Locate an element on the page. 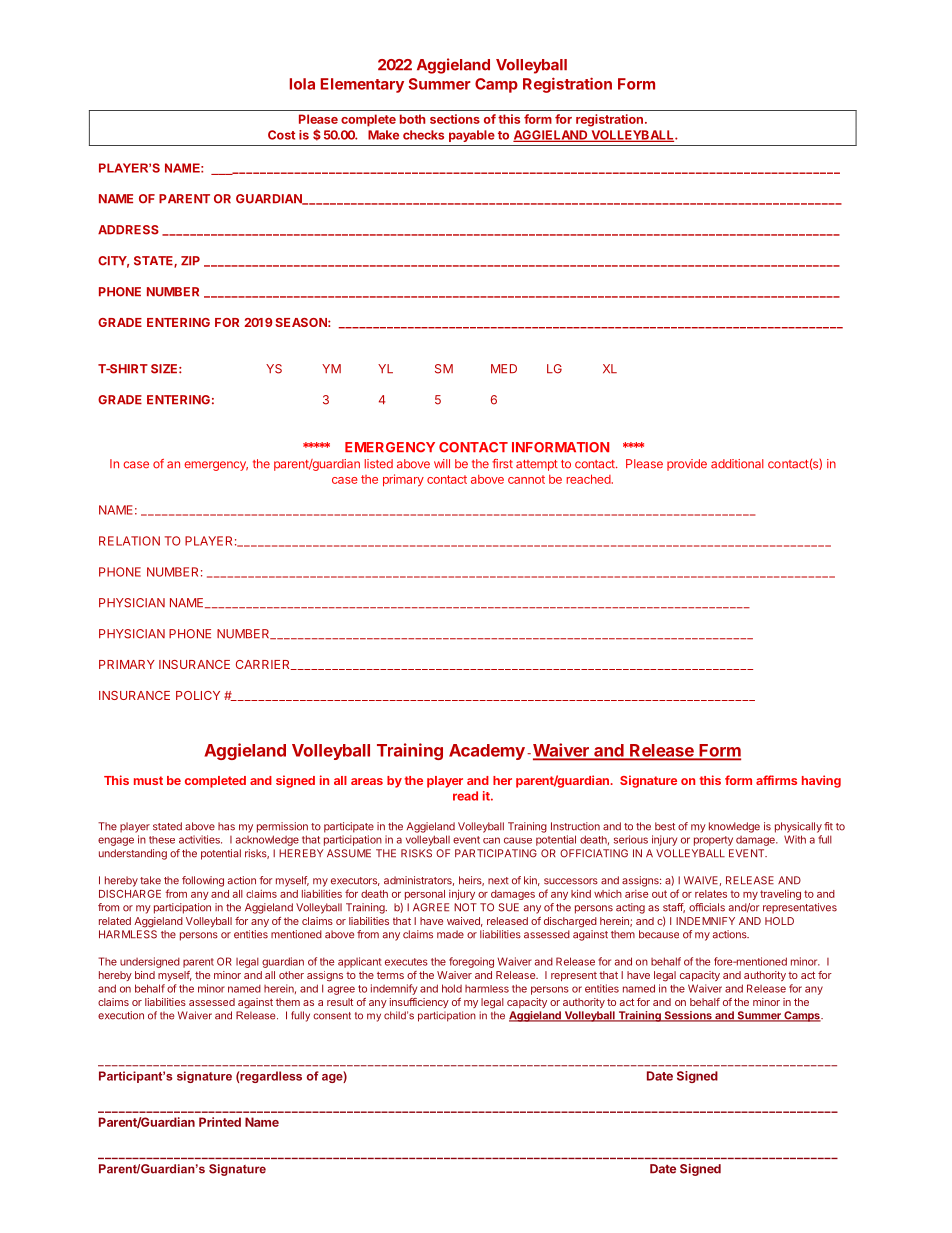 The height and width of the page is (1233, 952). payable is located at coordinates (472, 136).
